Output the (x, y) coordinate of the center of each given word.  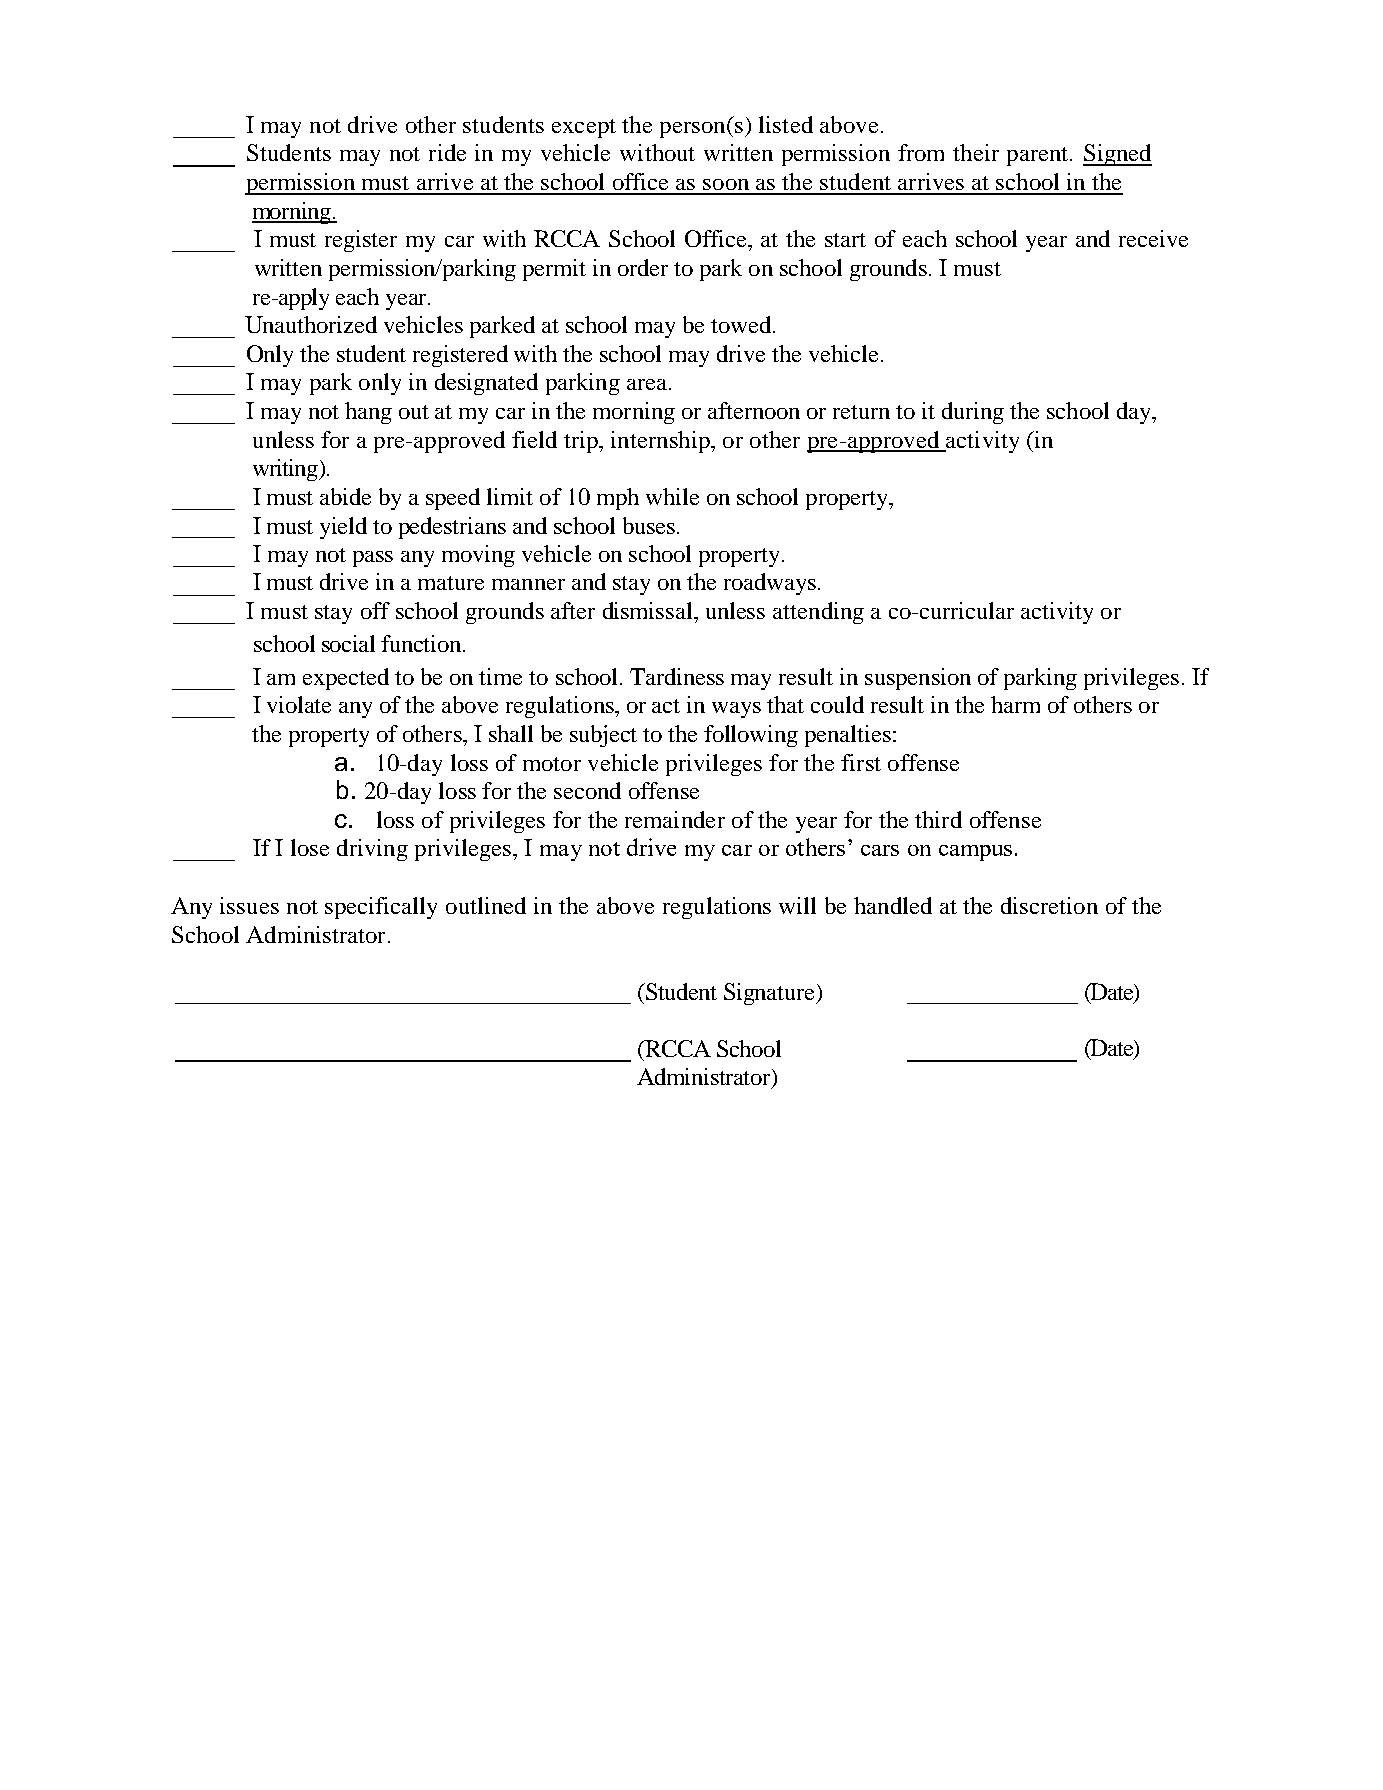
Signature (770, 994)
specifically (381, 908)
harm (1015, 704)
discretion (1049, 905)
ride (447, 152)
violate (299, 704)
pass (373, 559)
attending (818, 613)
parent (1039, 156)
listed (786, 124)
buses (649, 525)
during (973, 413)
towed (742, 324)
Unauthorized (311, 324)
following (751, 736)
